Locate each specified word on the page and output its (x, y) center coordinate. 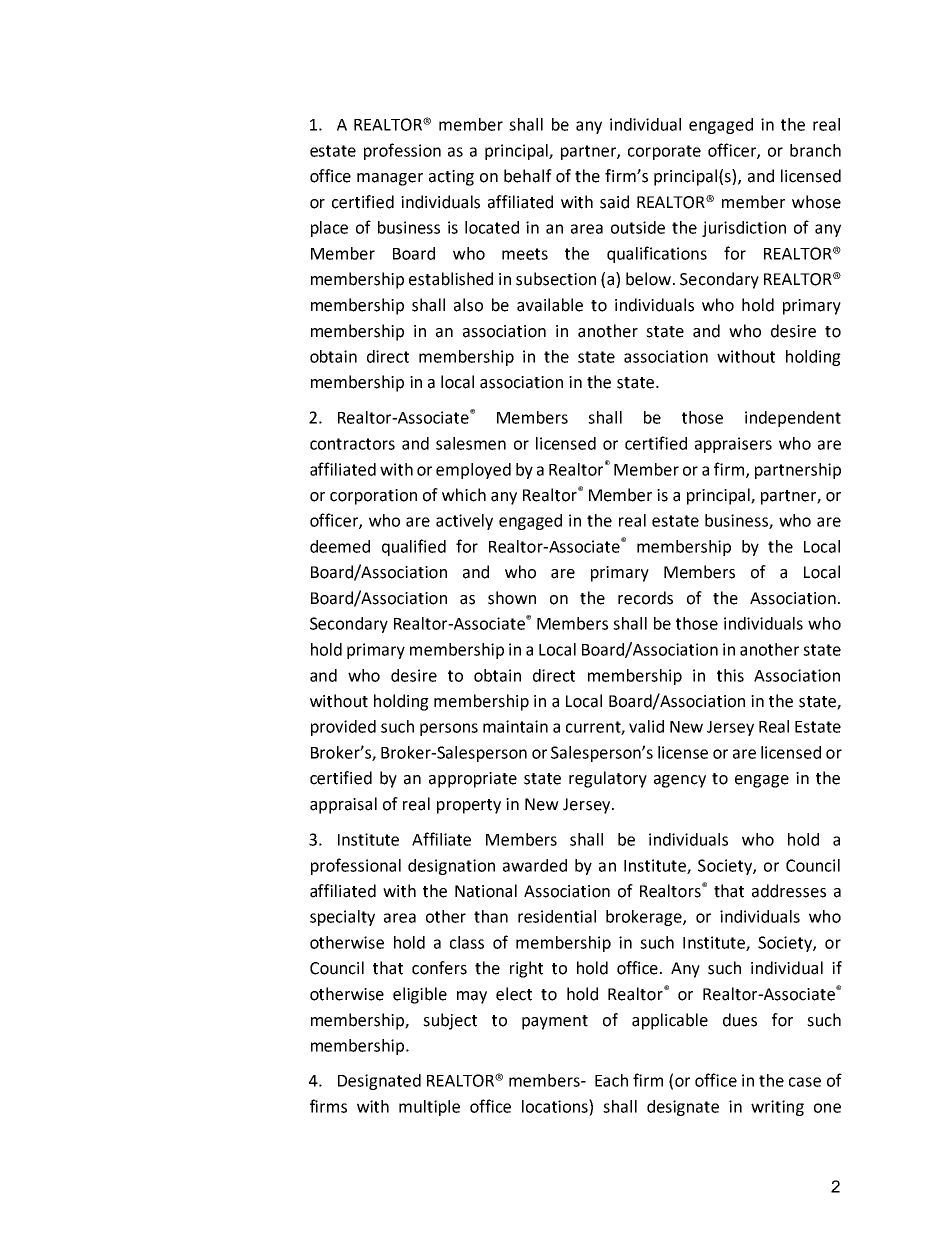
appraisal (343, 805)
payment (555, 1022)
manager (390, 179)
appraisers (733, 445)
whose (816, 202)
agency (680, 781)
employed (473, 471)
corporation (373, 497)
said (614, 202)
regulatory (608, 779)
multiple (429, 1108)
